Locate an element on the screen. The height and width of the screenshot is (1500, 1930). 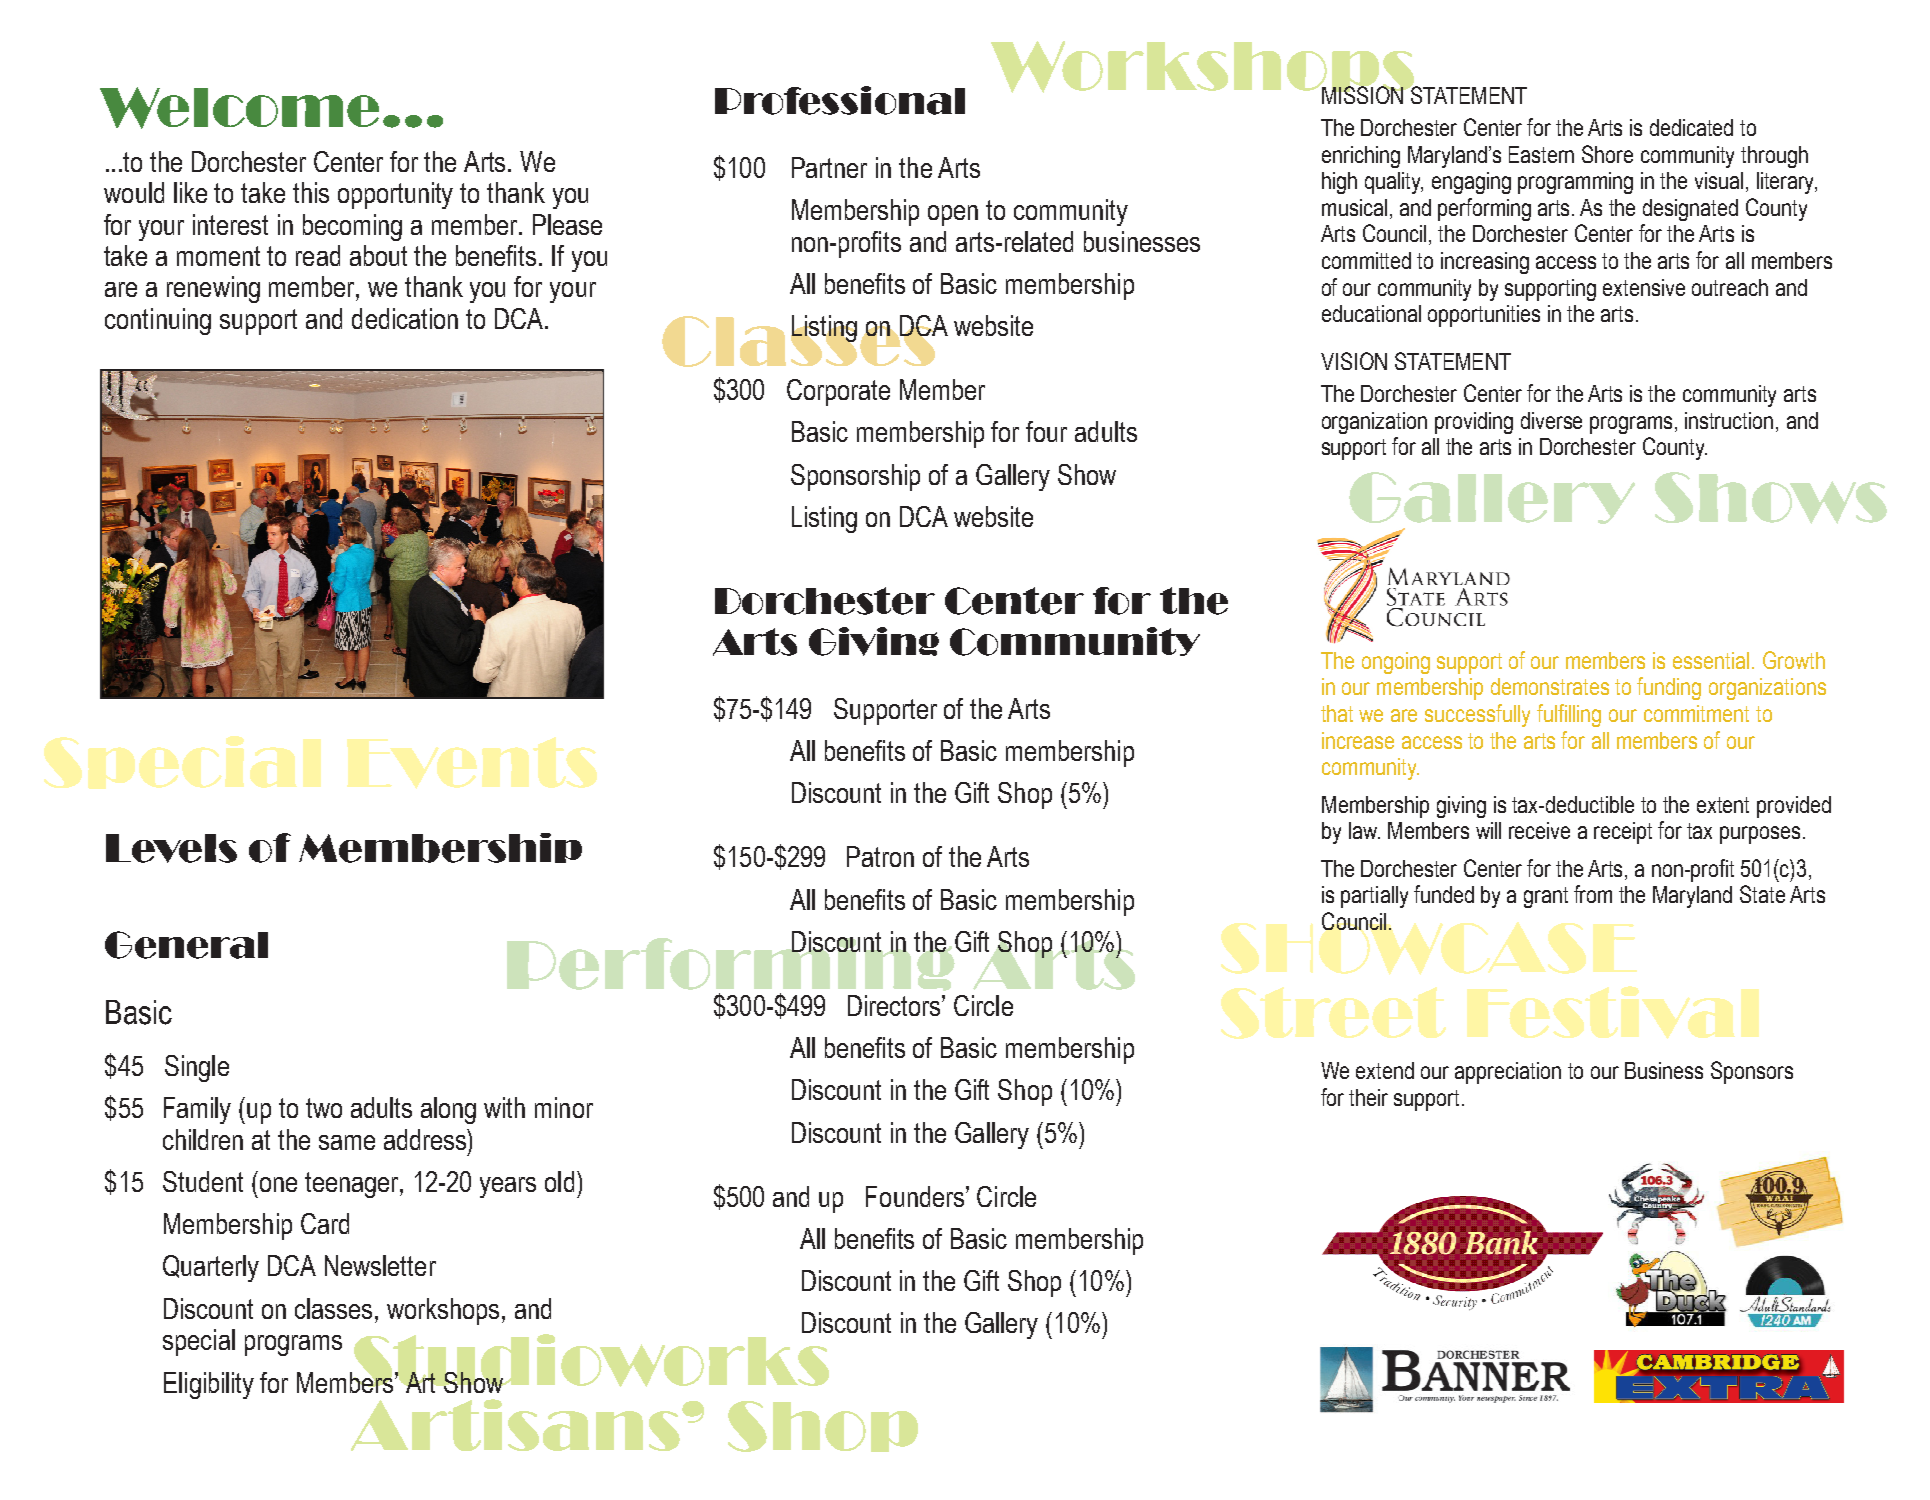
Eligibility is located at coordinates (209, 1385).
